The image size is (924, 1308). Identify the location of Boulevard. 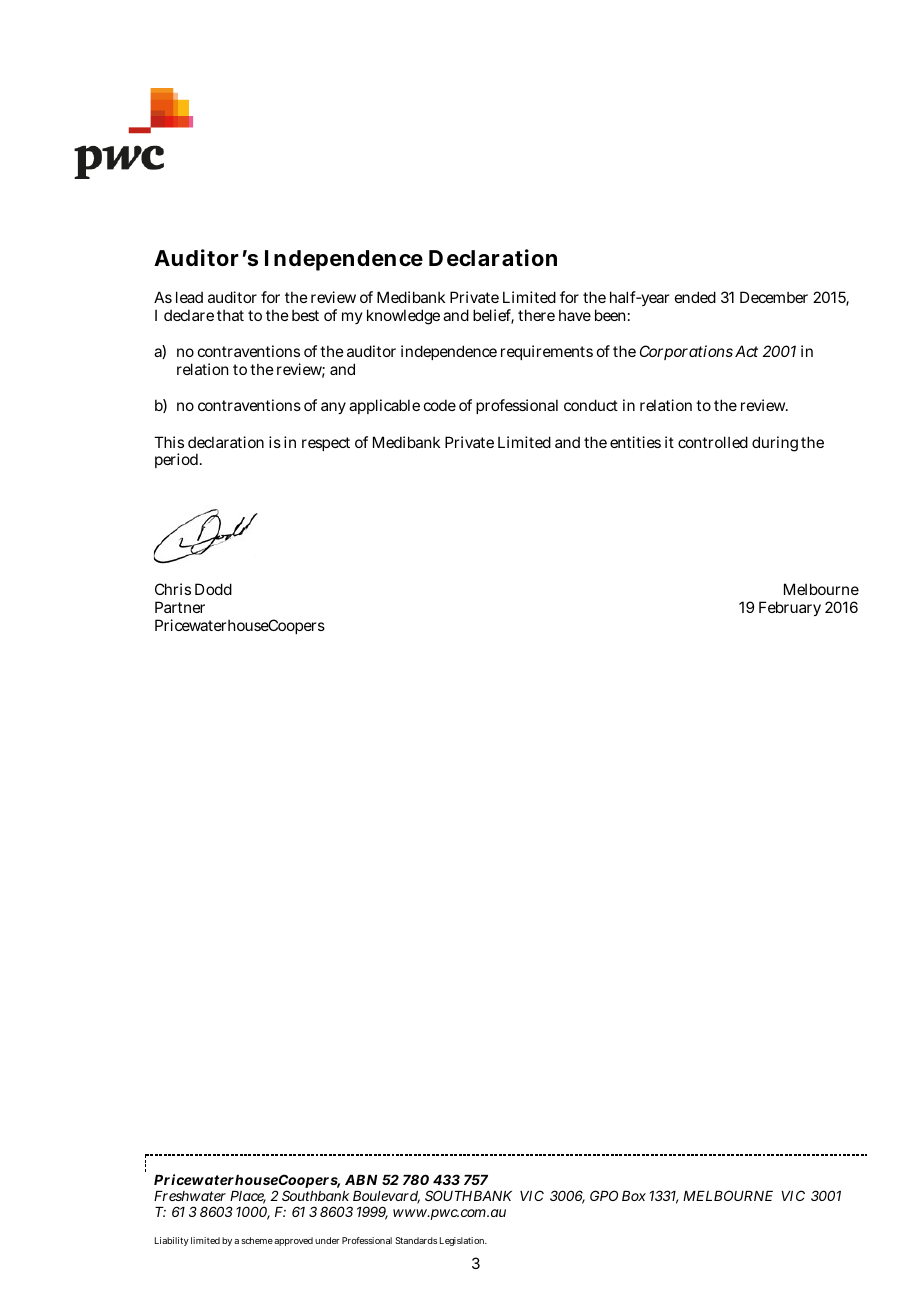
(386, 1197).
